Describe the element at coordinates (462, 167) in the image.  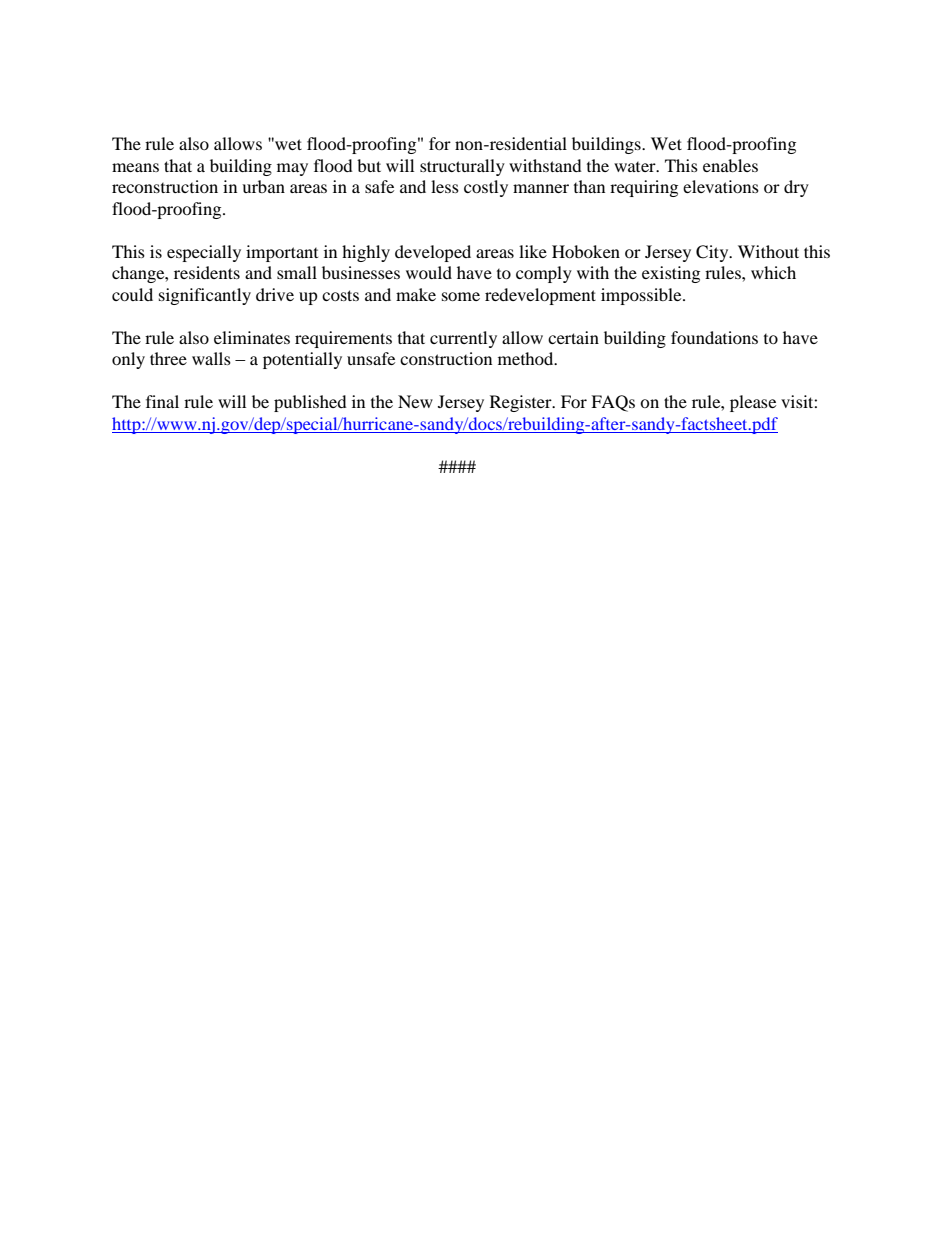
I see `structurally` at that location.
